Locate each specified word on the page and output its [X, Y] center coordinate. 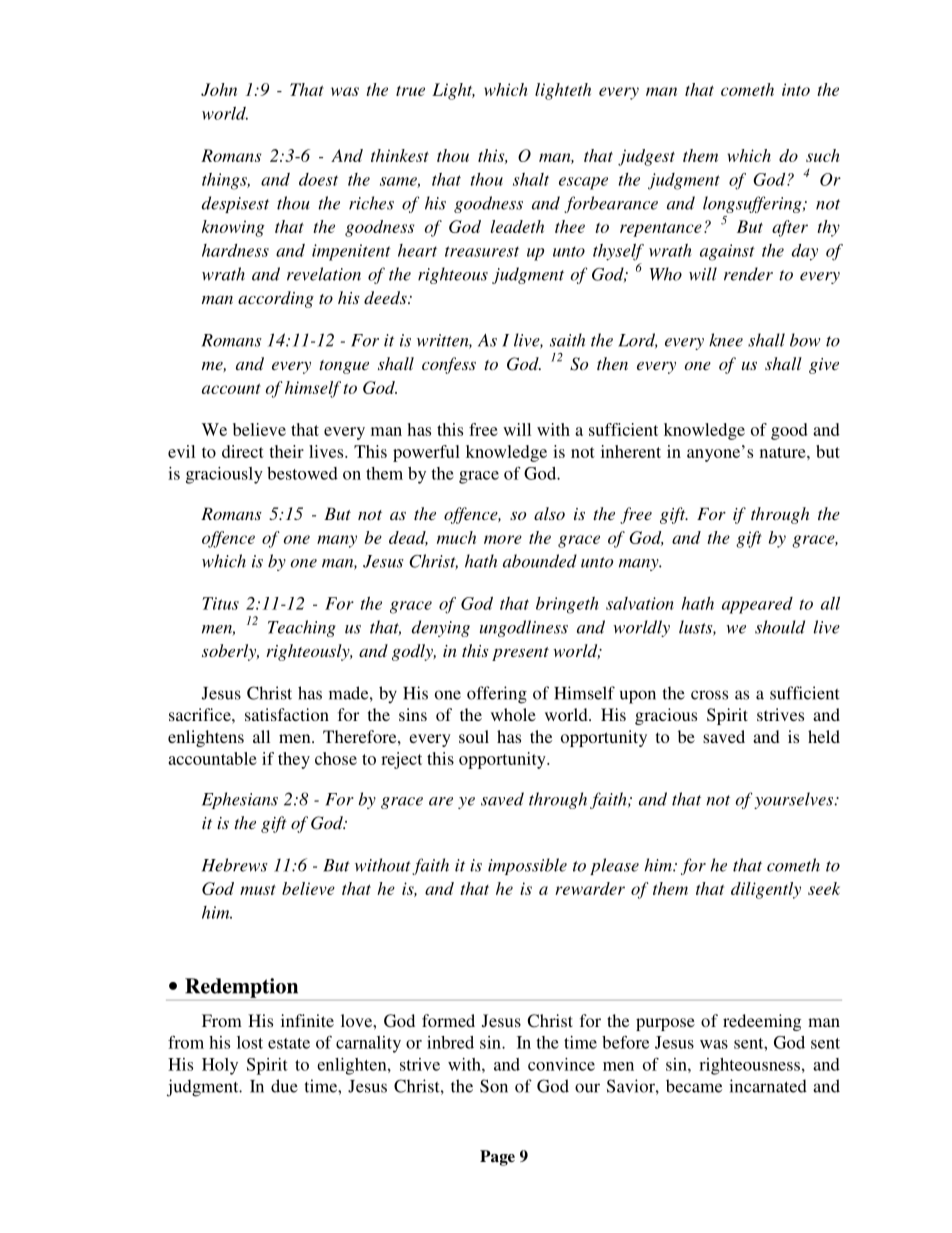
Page [497, 1158]
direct [243, 451]
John [219, 89]
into [796, 89]
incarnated [768, 1086]
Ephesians [240, 800]
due [284, 1086]
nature [784, 452]
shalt [531, 179]
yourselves [794, 800]
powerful [426, 453]
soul [474, 736]
